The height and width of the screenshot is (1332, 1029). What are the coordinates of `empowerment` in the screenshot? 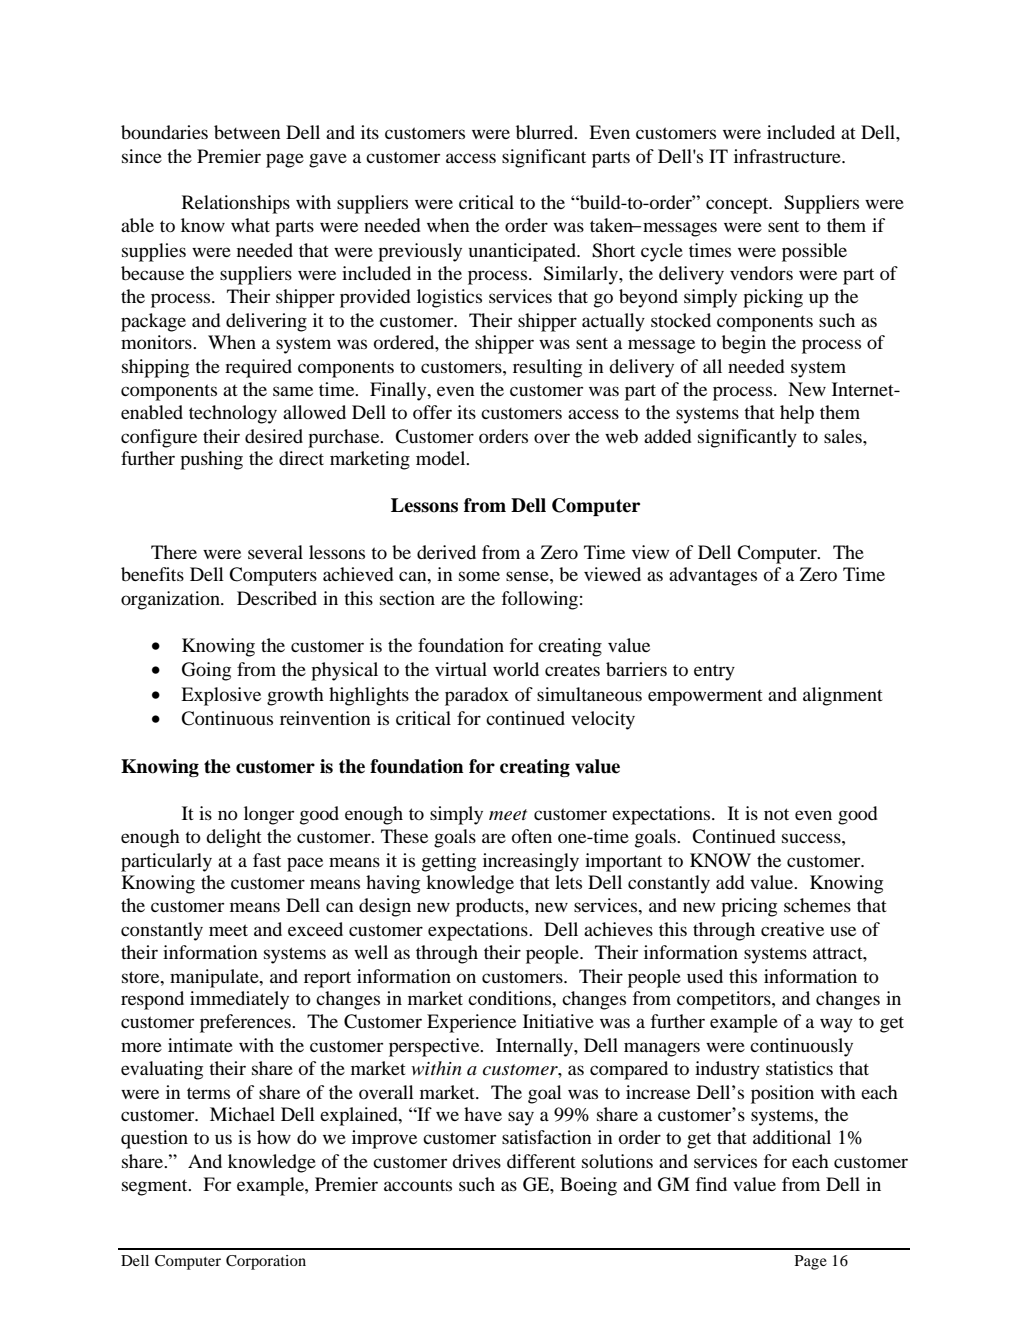 It's located at (705, 698).
